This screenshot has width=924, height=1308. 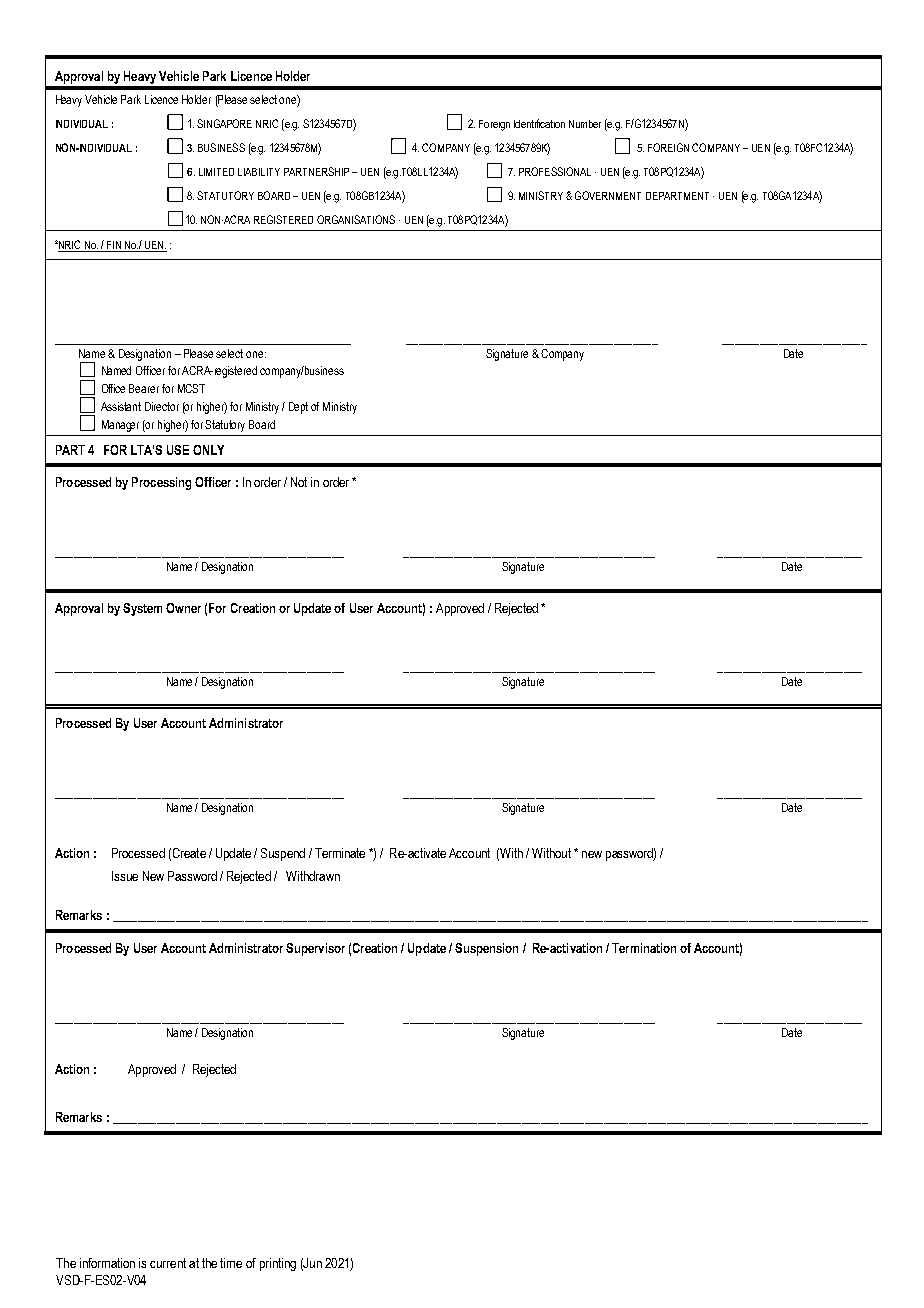 What do you see at coordinates (168, 1263) in the screenshot?
I see `current` at bounding box center [168, 1263].
